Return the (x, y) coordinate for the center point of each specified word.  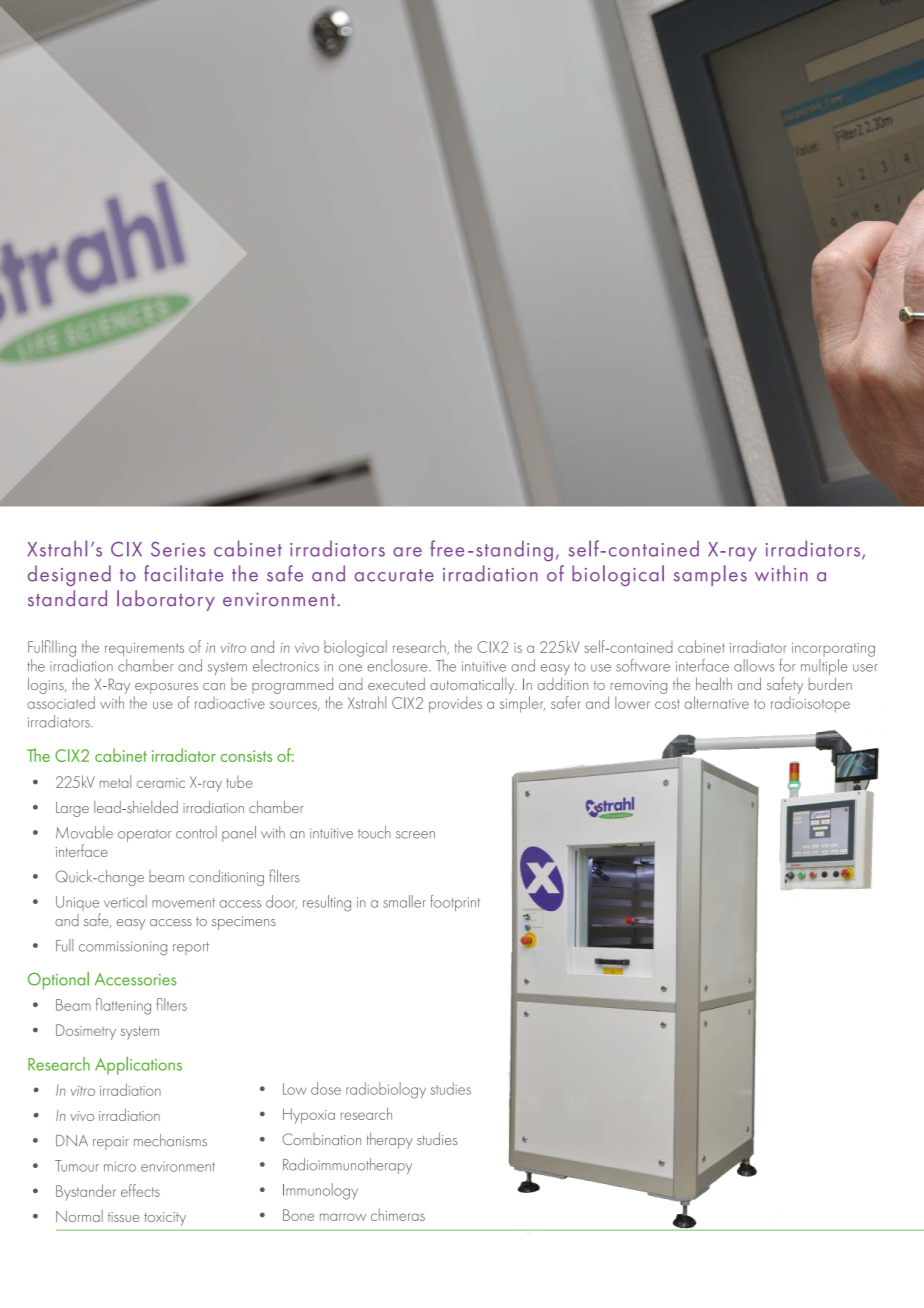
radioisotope (810, 704)
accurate (394, 575)
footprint (455, 903)
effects (140, 1190)
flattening (123, 1006)
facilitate (184, 573)
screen (415, 835)
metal (115, 781)
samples (710, 575)
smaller (404, 901)
